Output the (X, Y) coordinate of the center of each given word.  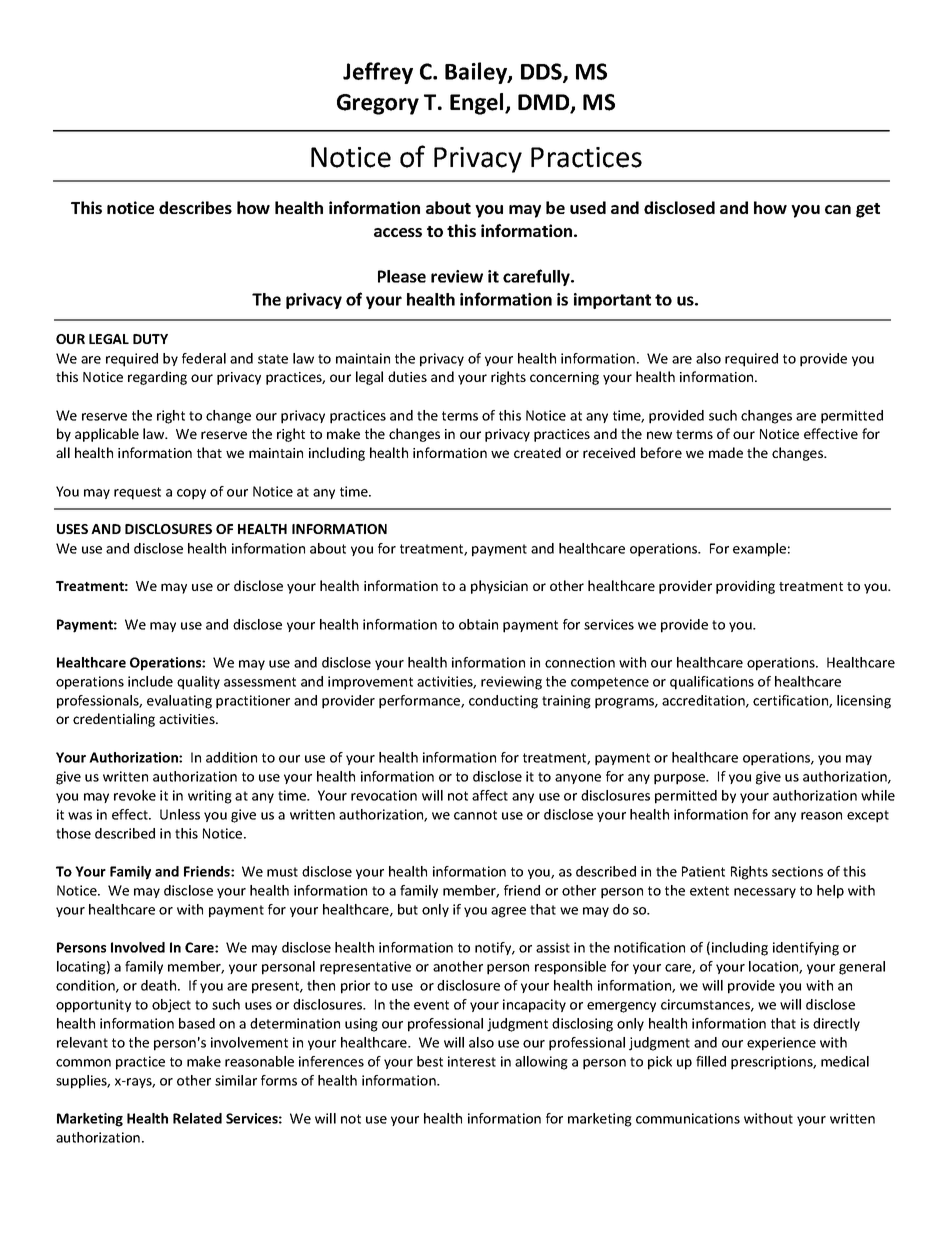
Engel (478, 104)
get (868, 210)
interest (472, 1061)
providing (745, 587)
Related (197, 1118)
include (150, 681)
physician (499, 587)
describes (195, 207)
